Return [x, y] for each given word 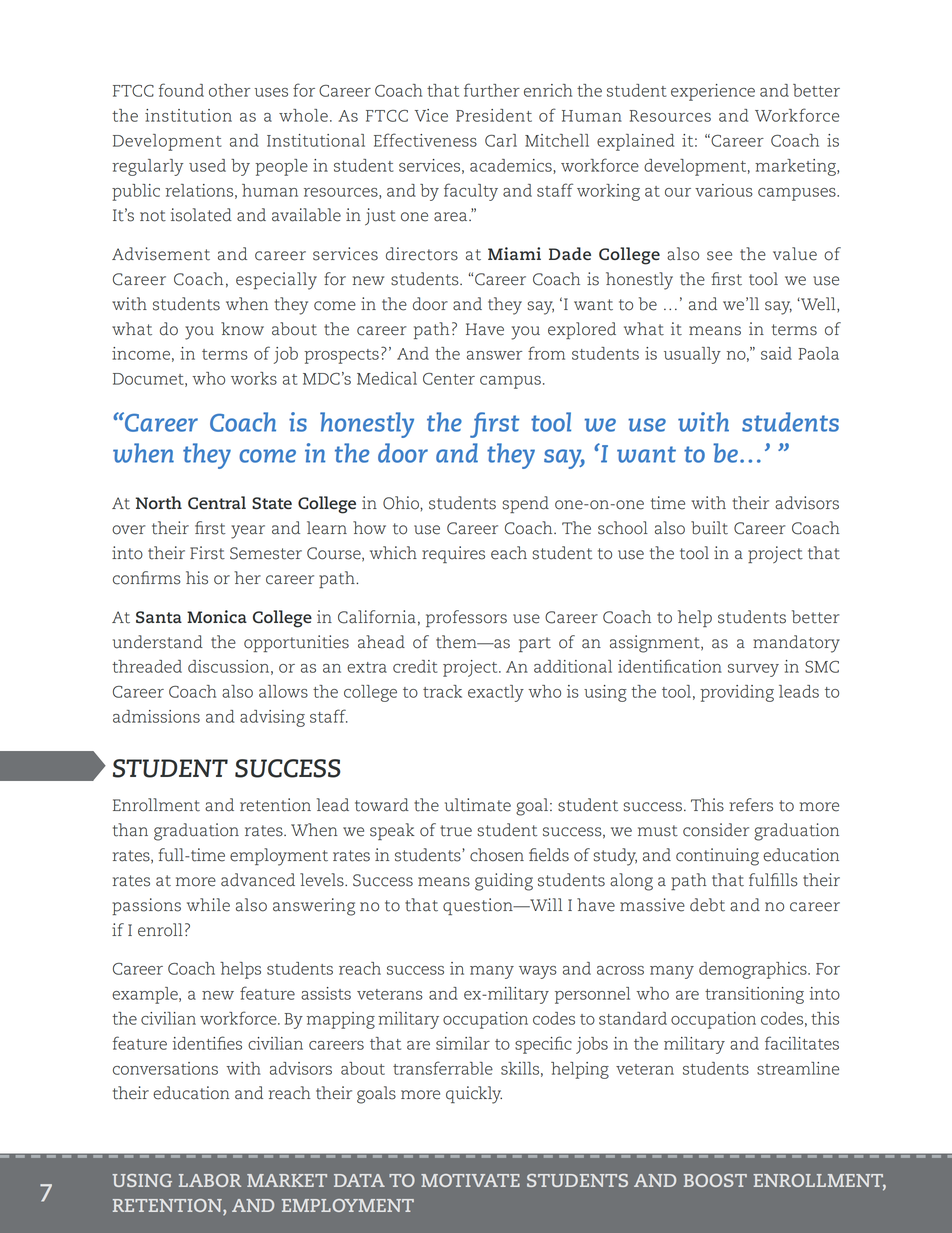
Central [217, 502]
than [130, 830]
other [229, 90]
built [709, 528]
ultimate [478, 805]
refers [751, 805]
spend [526, 504]
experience [713, 92]
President [494, 115]
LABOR [210, 1180]
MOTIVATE [470, 1180]
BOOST [715, 1180]
